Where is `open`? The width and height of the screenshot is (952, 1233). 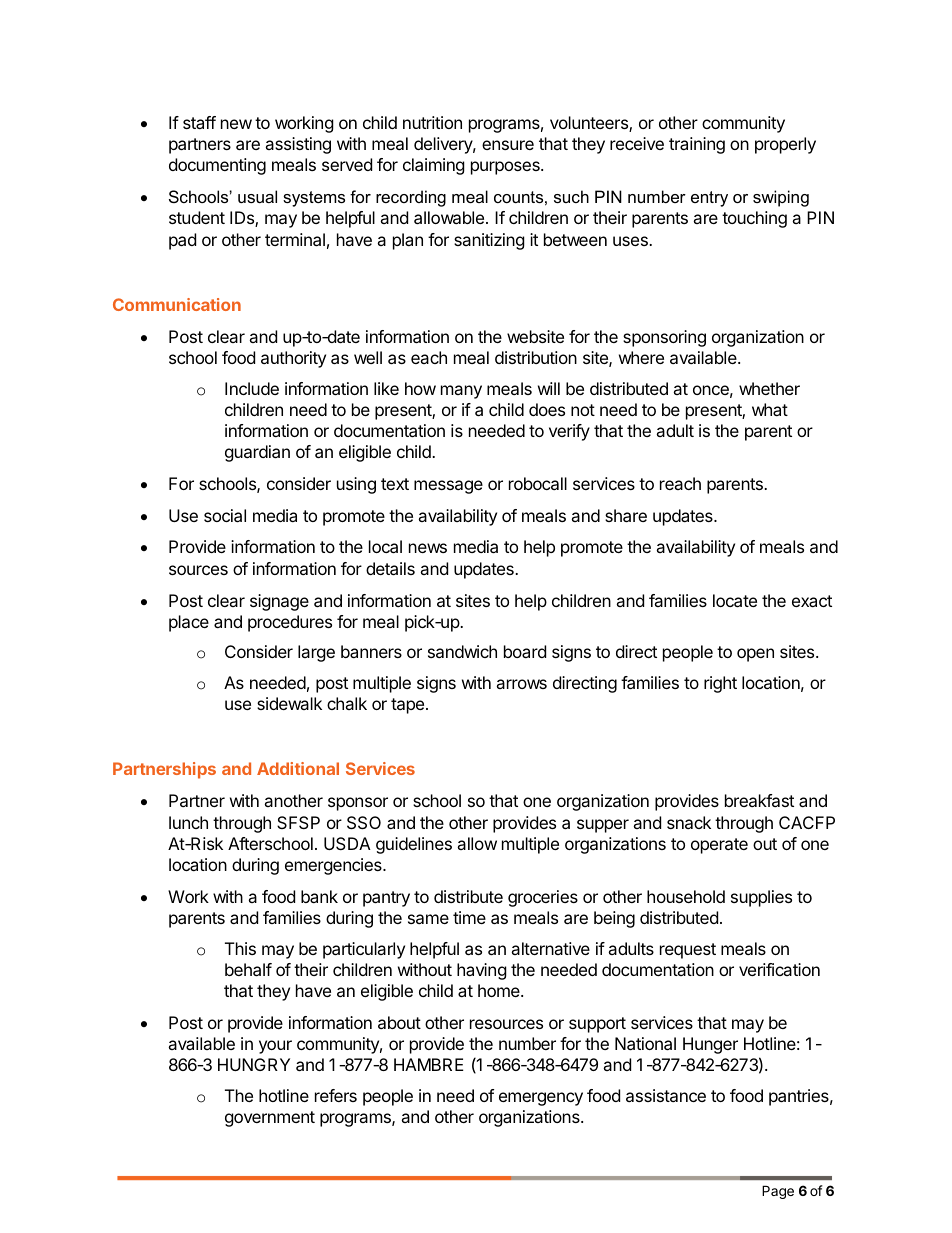
open is located at coordinates (755, 655).
